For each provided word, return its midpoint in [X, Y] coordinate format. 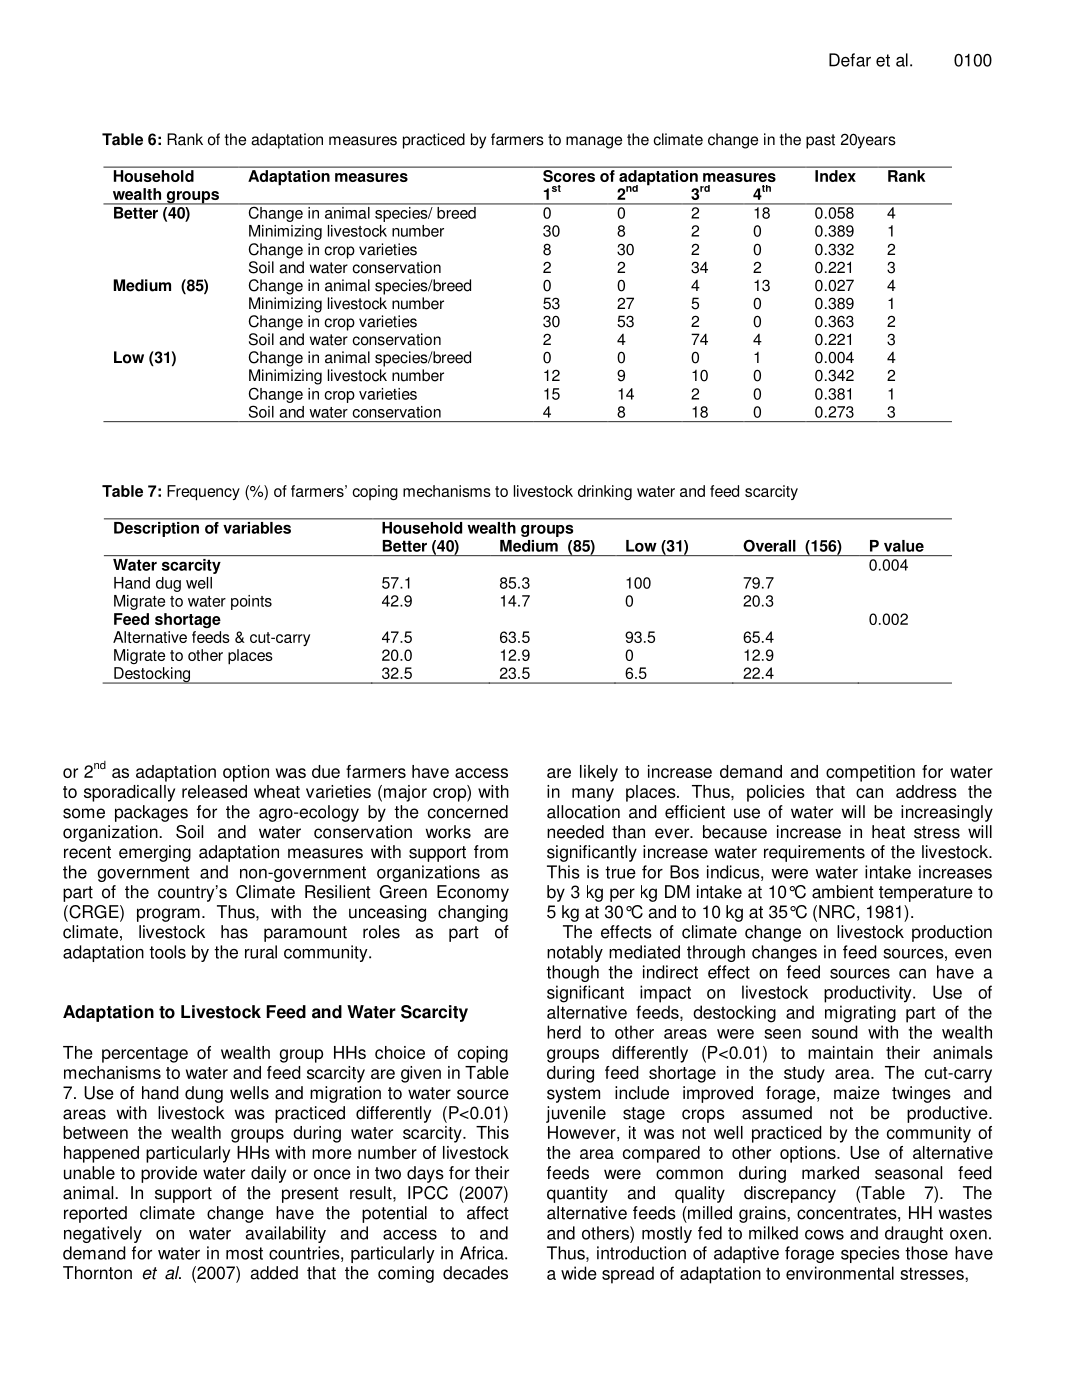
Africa [483, 1253]
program [168, 915]
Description [156, 528]
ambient [843, 892]
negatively [103, 1234]
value [904, 546]
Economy [473, 893]
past [820, 141]
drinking [605, 492]
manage [594, 142]
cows [824, 1235]
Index [835, 176]
